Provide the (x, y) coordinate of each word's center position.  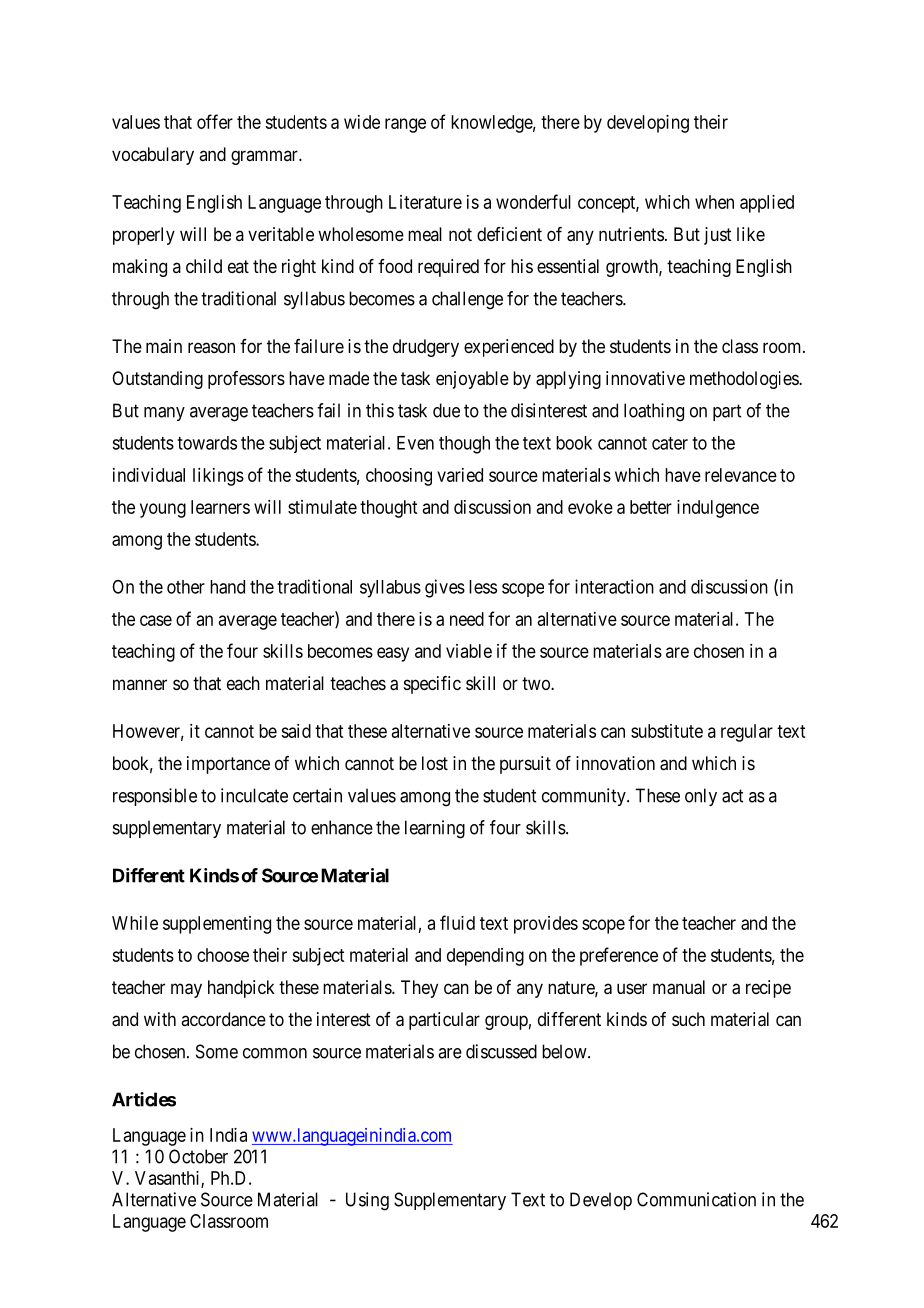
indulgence (718, 509)
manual (679, 987)
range (405, 125)
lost (435, 763)
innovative (645, 378)
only (701, 797)
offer (215, 121)
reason (211, 348)
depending (485, 957)
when (714, 202)
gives (445, 588)
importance (228, 765)
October (198, 1156)
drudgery (426, 348)
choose (223, 955)
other (186, 587)
